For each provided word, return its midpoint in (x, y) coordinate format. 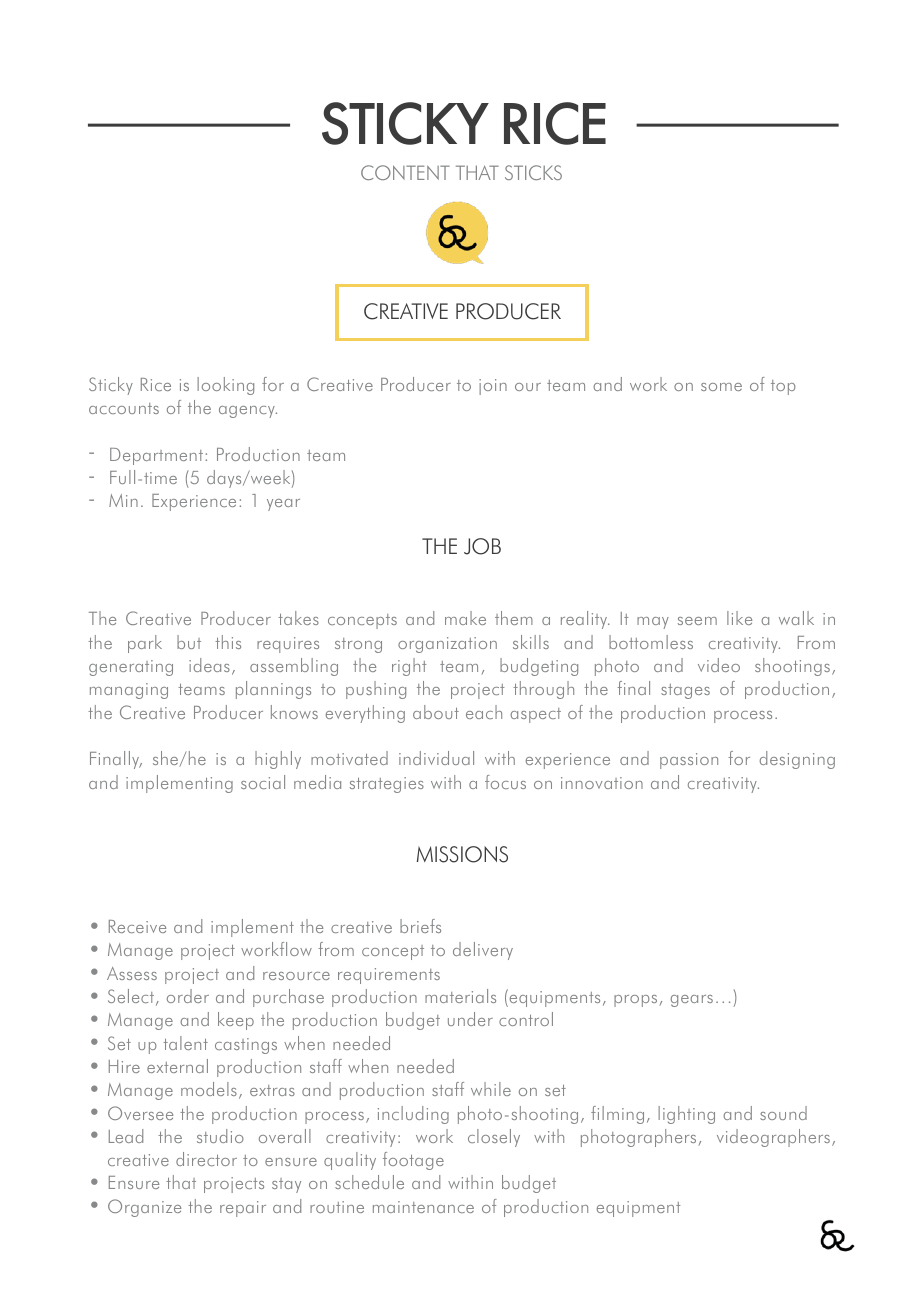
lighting (686, 1115)
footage (413, 1161)
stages (685, 691)
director (206, 1159)
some (721, 387)
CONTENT (405, 172)
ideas (209, 665)
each (484, 712)
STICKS (533, 172)
